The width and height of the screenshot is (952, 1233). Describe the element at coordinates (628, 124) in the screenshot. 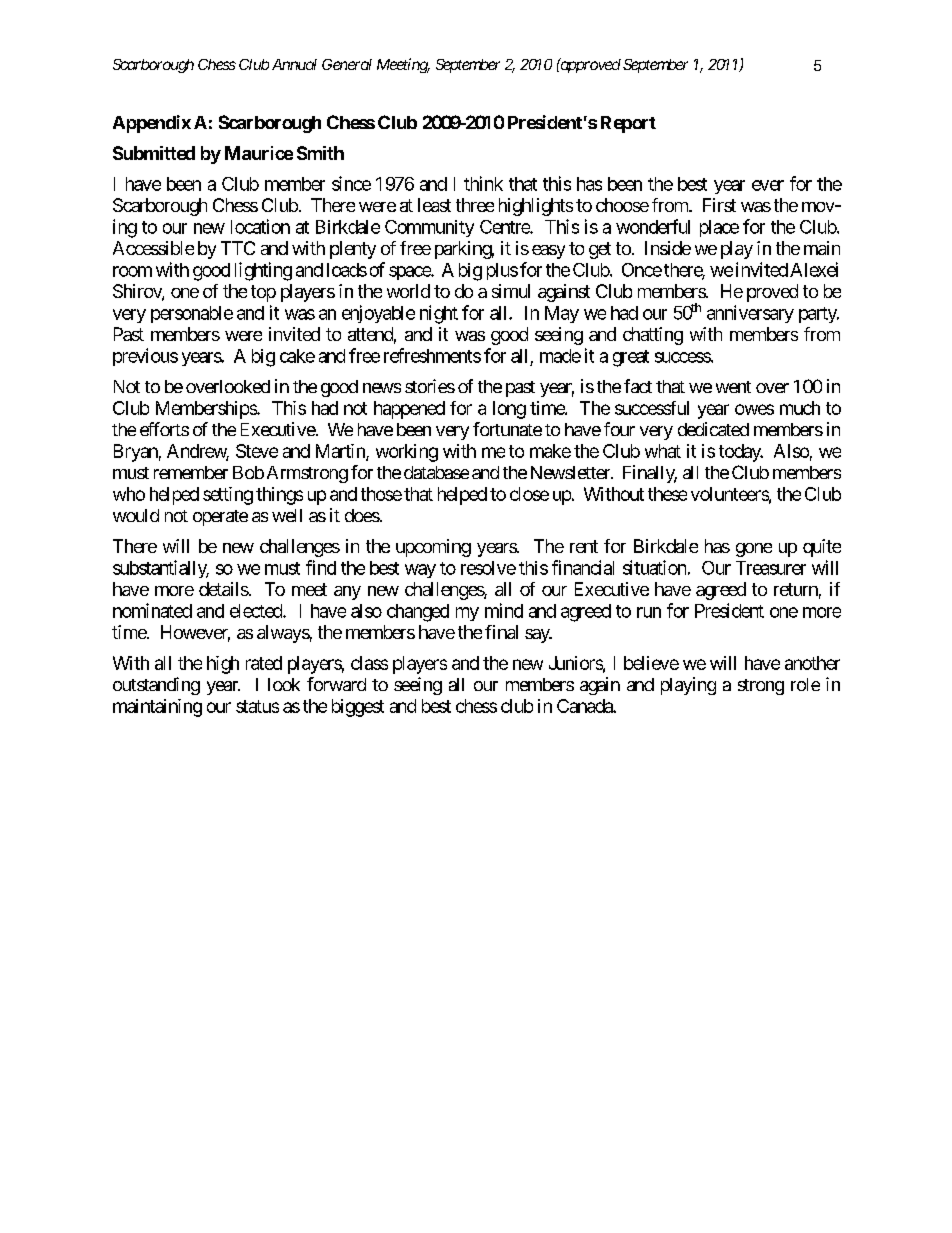

I see `Report` at that location.
